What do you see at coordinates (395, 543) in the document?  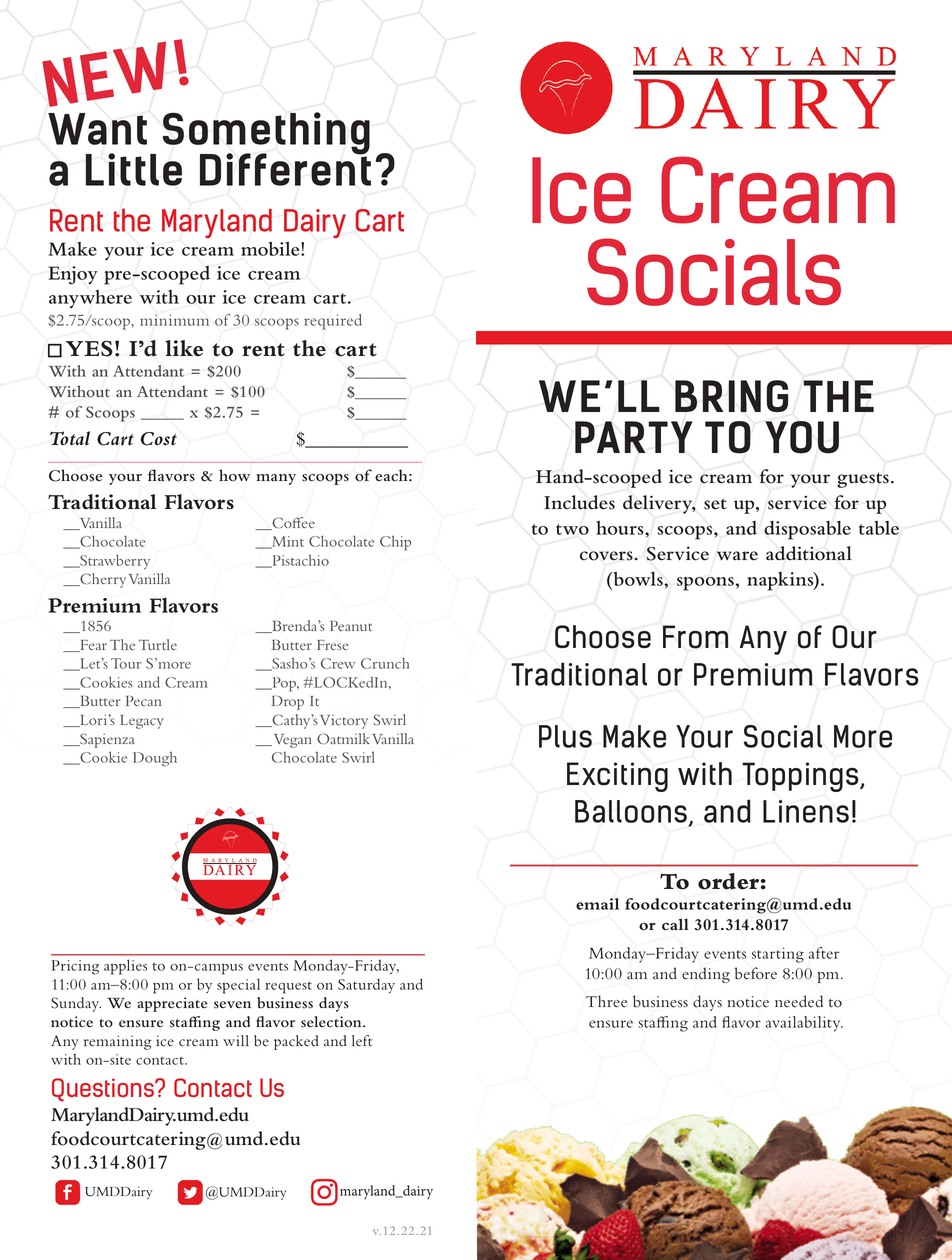 I see `Chip` at bounding box center [395, 543].
